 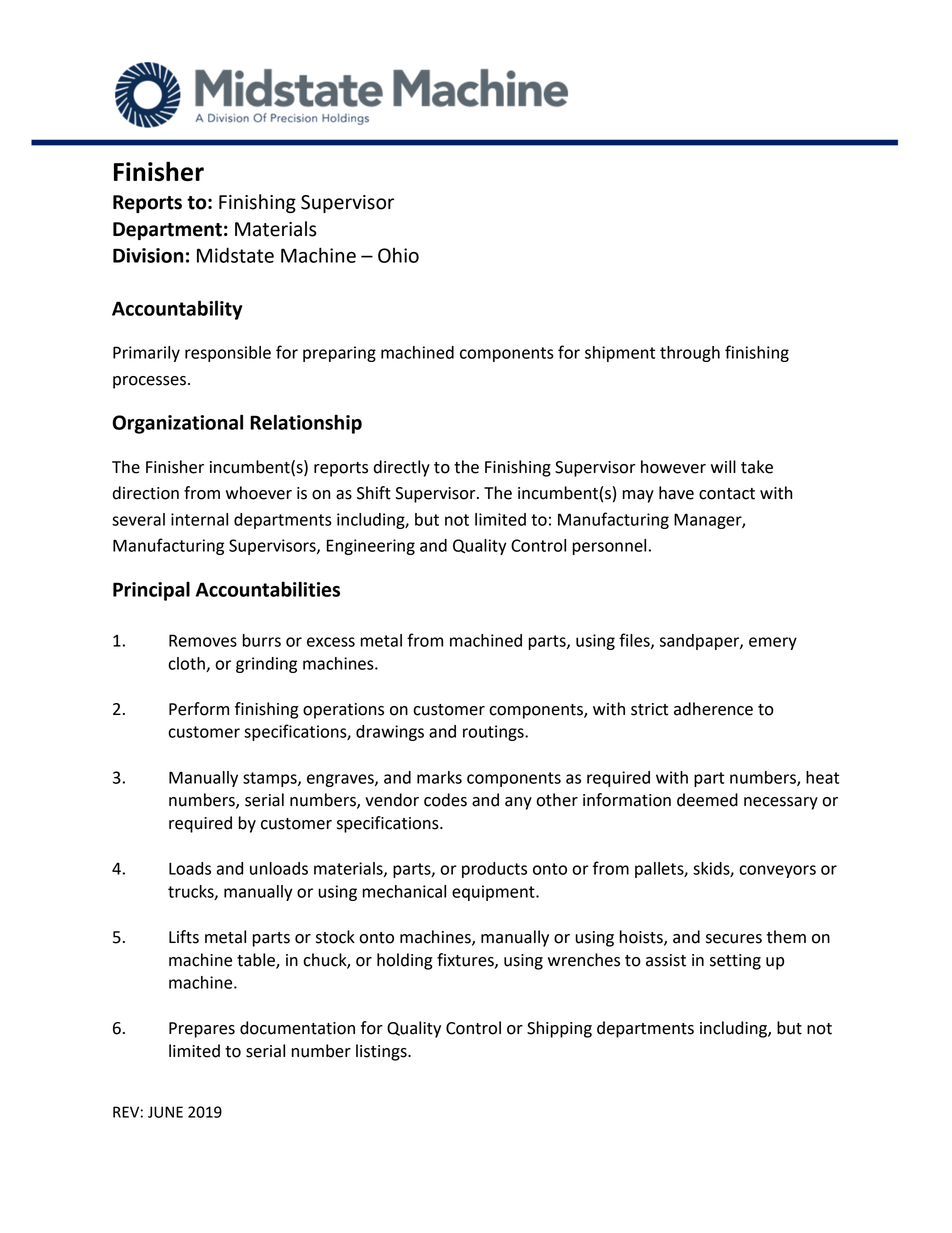 What do you see at coordinates (390, 733) in the screenshot?
I see `drawings` at bounding box center [390, 733].
